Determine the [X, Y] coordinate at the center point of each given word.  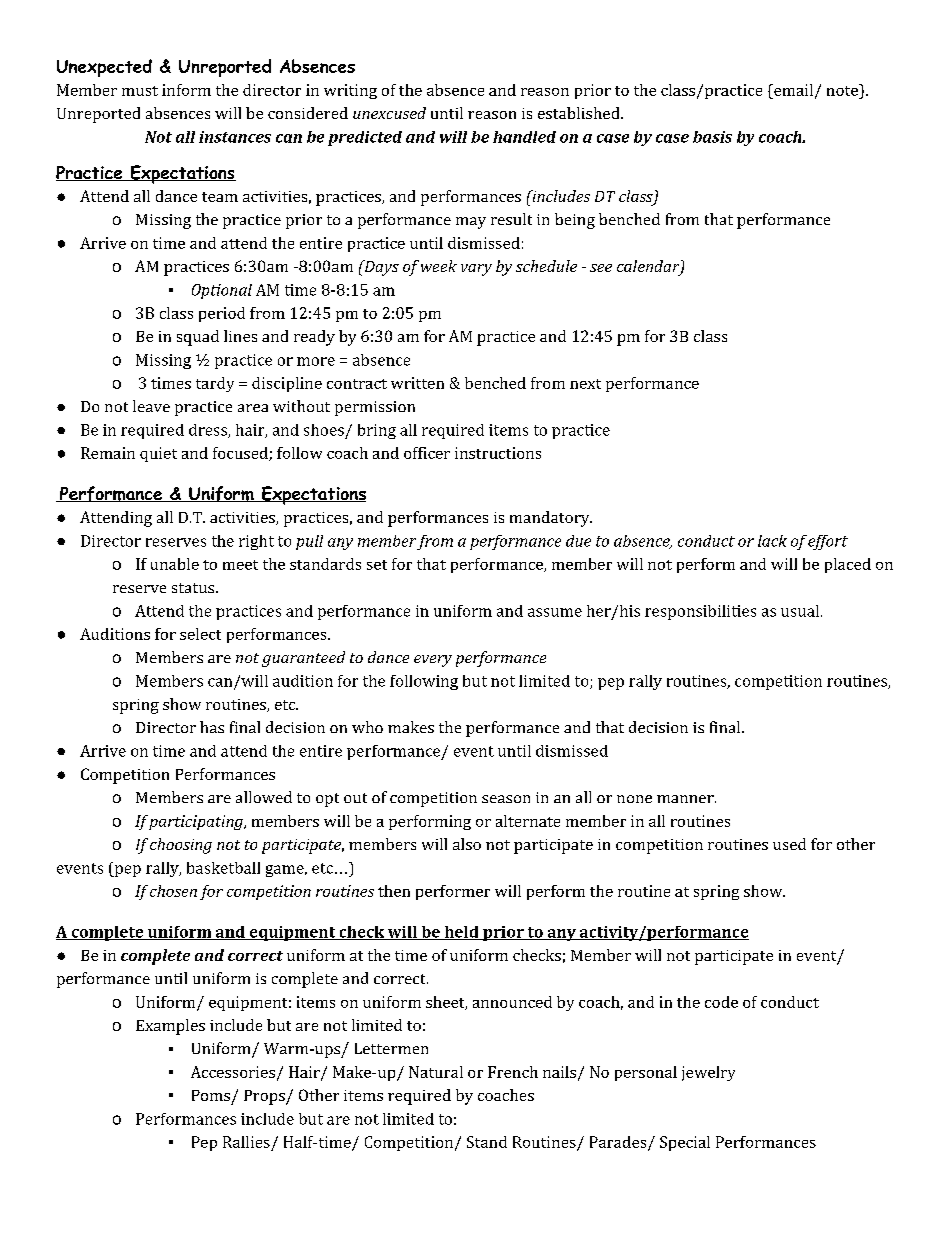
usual [801, 611]
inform [186, 90]
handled [524, 137]
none [634, 799]
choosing [181, 846]
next [585, 384]
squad [198, 338]
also [467, 844]
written [417, 383]
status [194, 588]
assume [555, 612]
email [794, 91]
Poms [211, 1095]
